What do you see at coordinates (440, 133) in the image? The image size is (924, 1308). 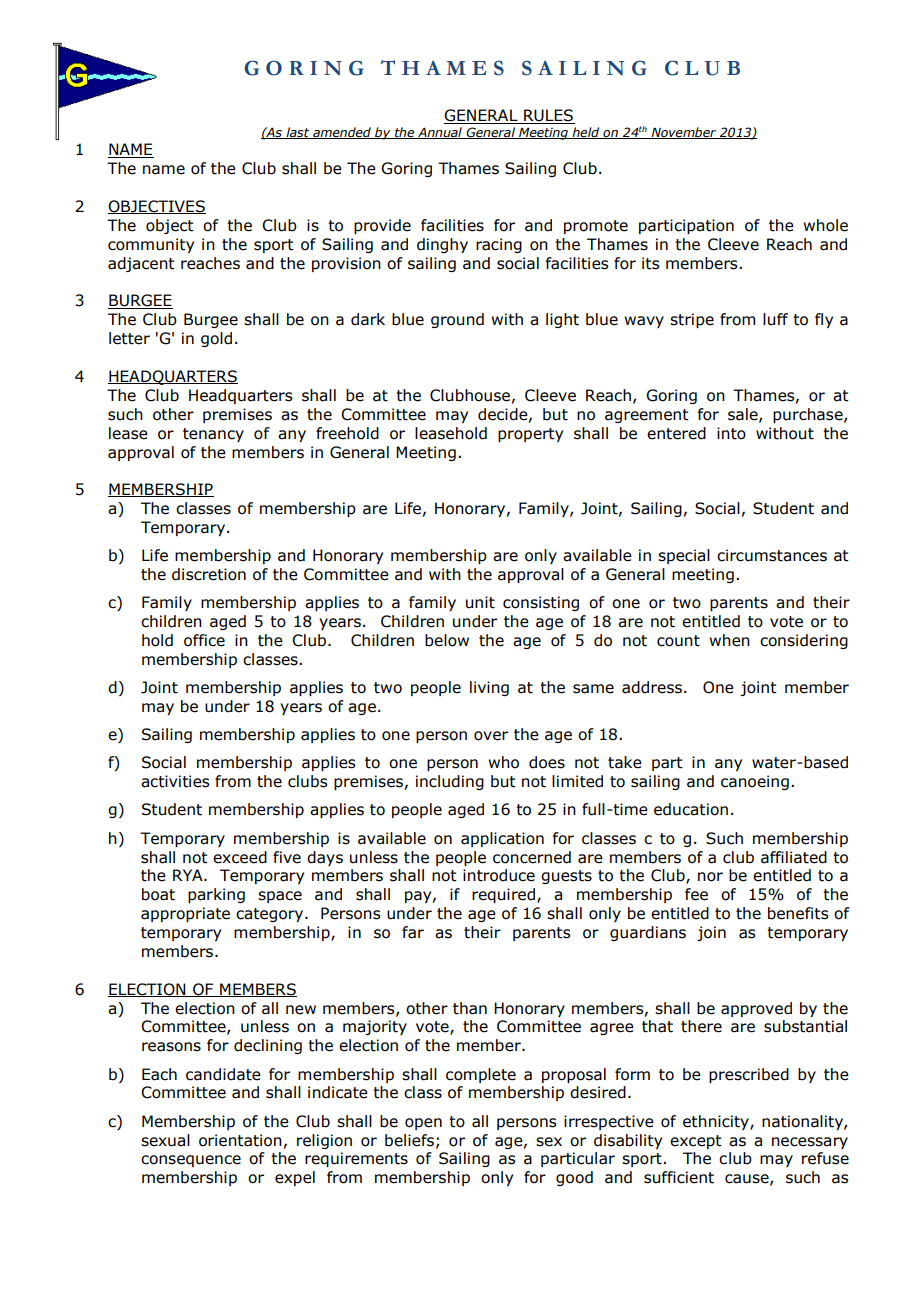 I see `Annual` at bounding box center [440, 133].
